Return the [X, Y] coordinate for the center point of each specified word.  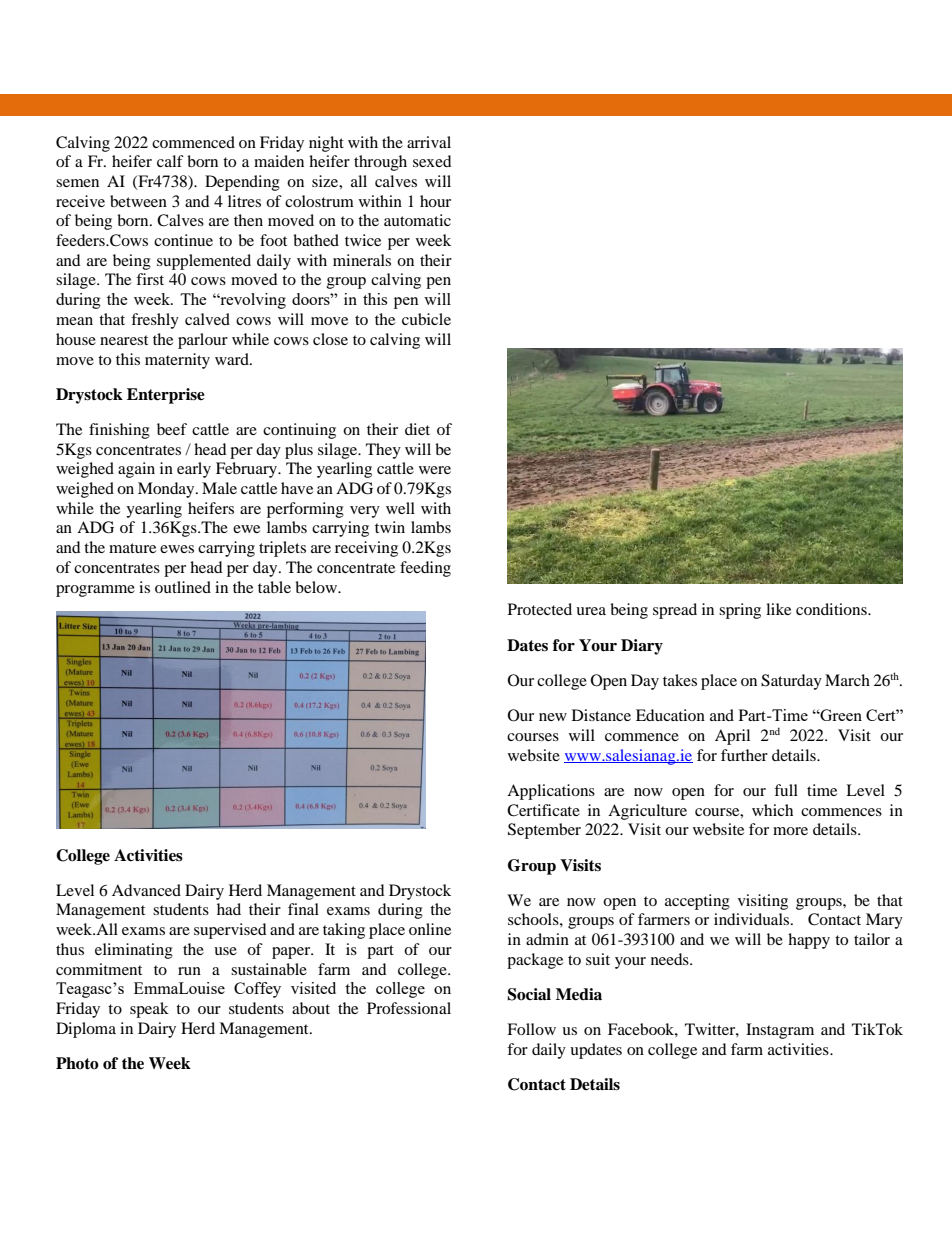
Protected [540, 609]
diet [417, 429]
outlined [183, 587]
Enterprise [166, 396]
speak [149, 1010]
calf [170, 161]
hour [435, 201]
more [790, 831]
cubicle [426, 319]
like [778, 609]
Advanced [146, 890]
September [544, 831]
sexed [432, 161]
